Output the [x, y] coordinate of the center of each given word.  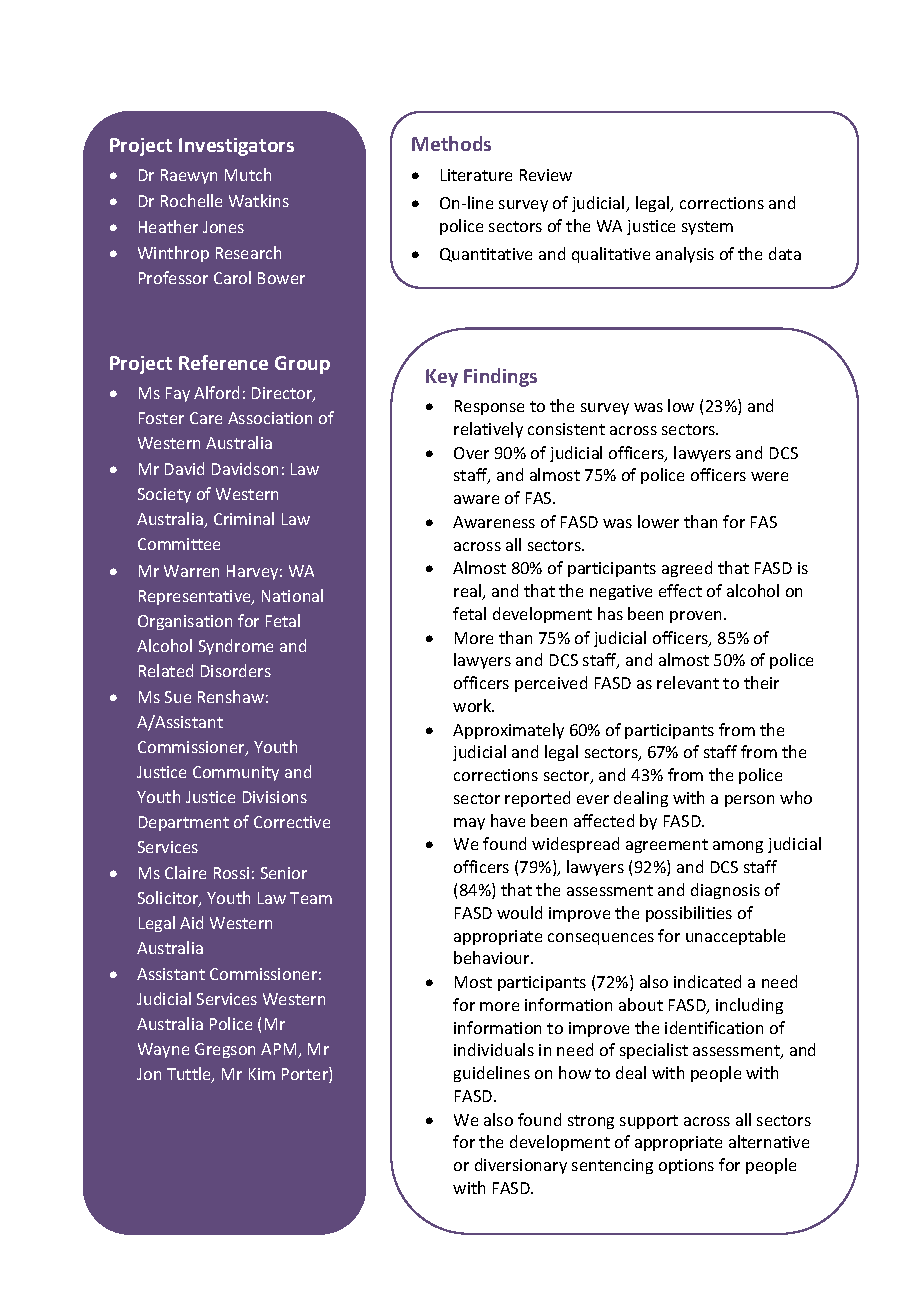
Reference [223, 362]
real [469, 592]
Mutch [248, 174]
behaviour [493, 957]
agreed [687, 569]
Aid [191, 922]
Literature [476, 175]
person [749, 801]
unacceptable [735, 937]
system [707, 228]
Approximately [508, 731]
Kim [262, 1074]
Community [236, 773]
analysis [685, 255]
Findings [500, 377]
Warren [191, 571]
